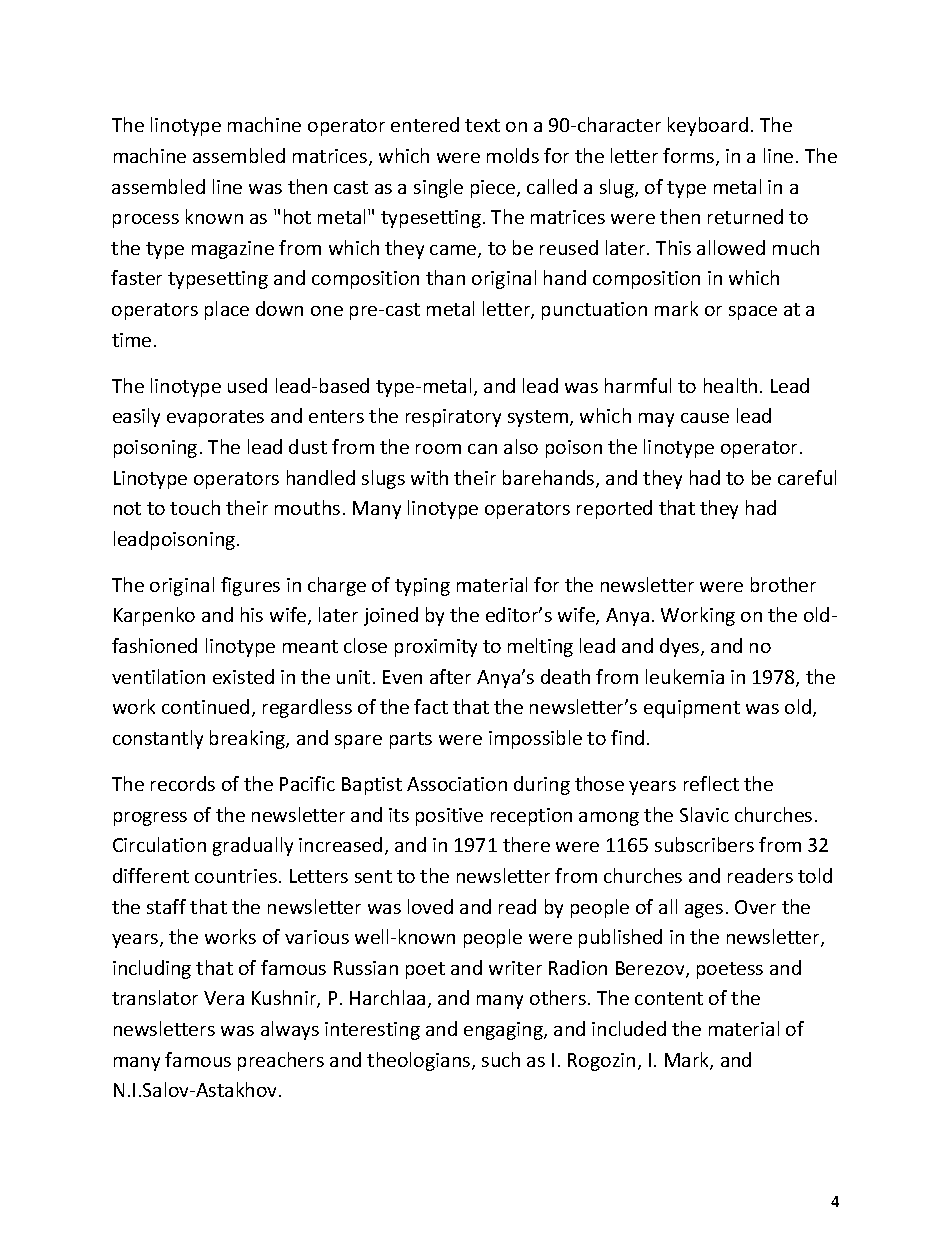  I want to click on process, so click(146, 221).
